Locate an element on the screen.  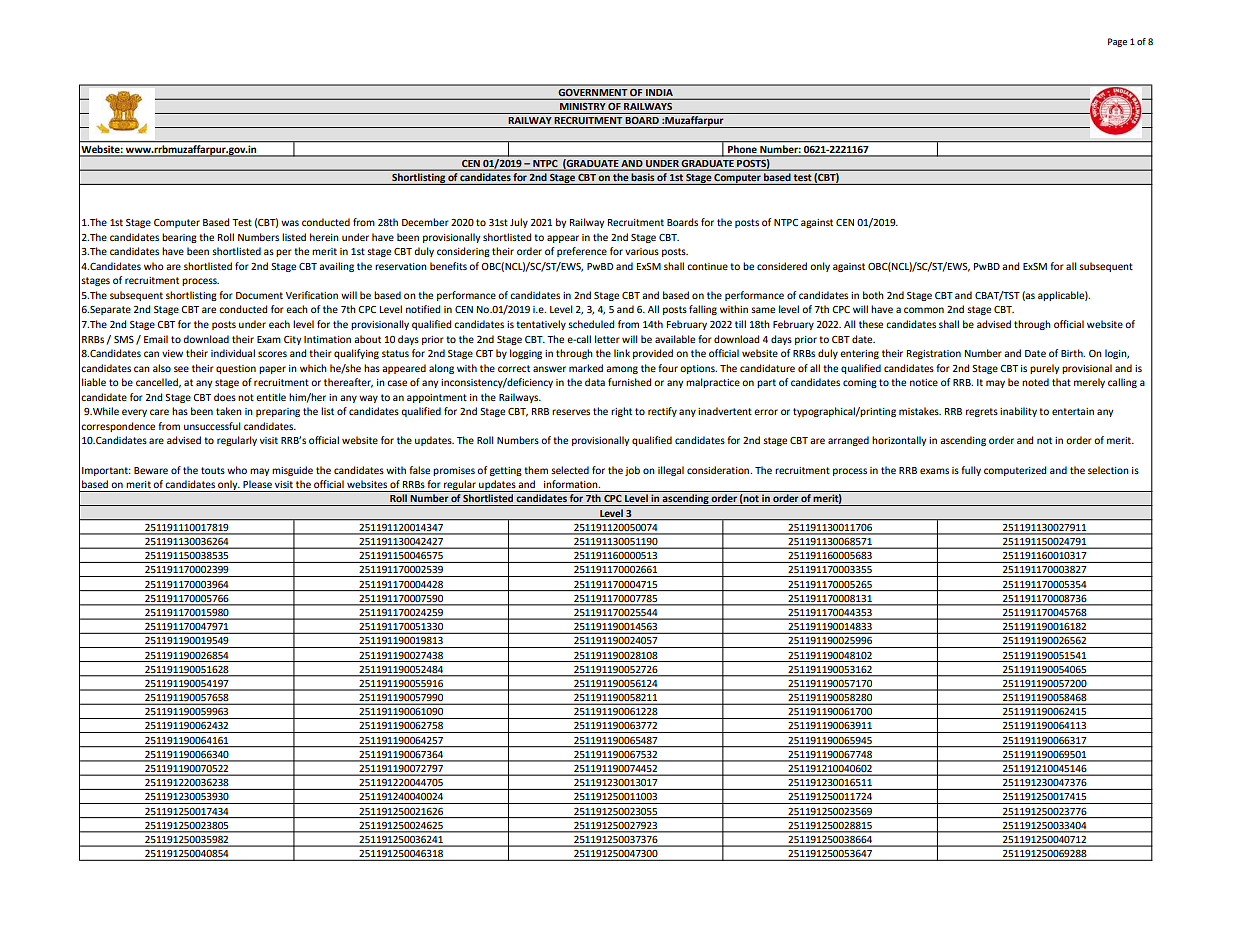
job is located at coordinates (632, 471).
